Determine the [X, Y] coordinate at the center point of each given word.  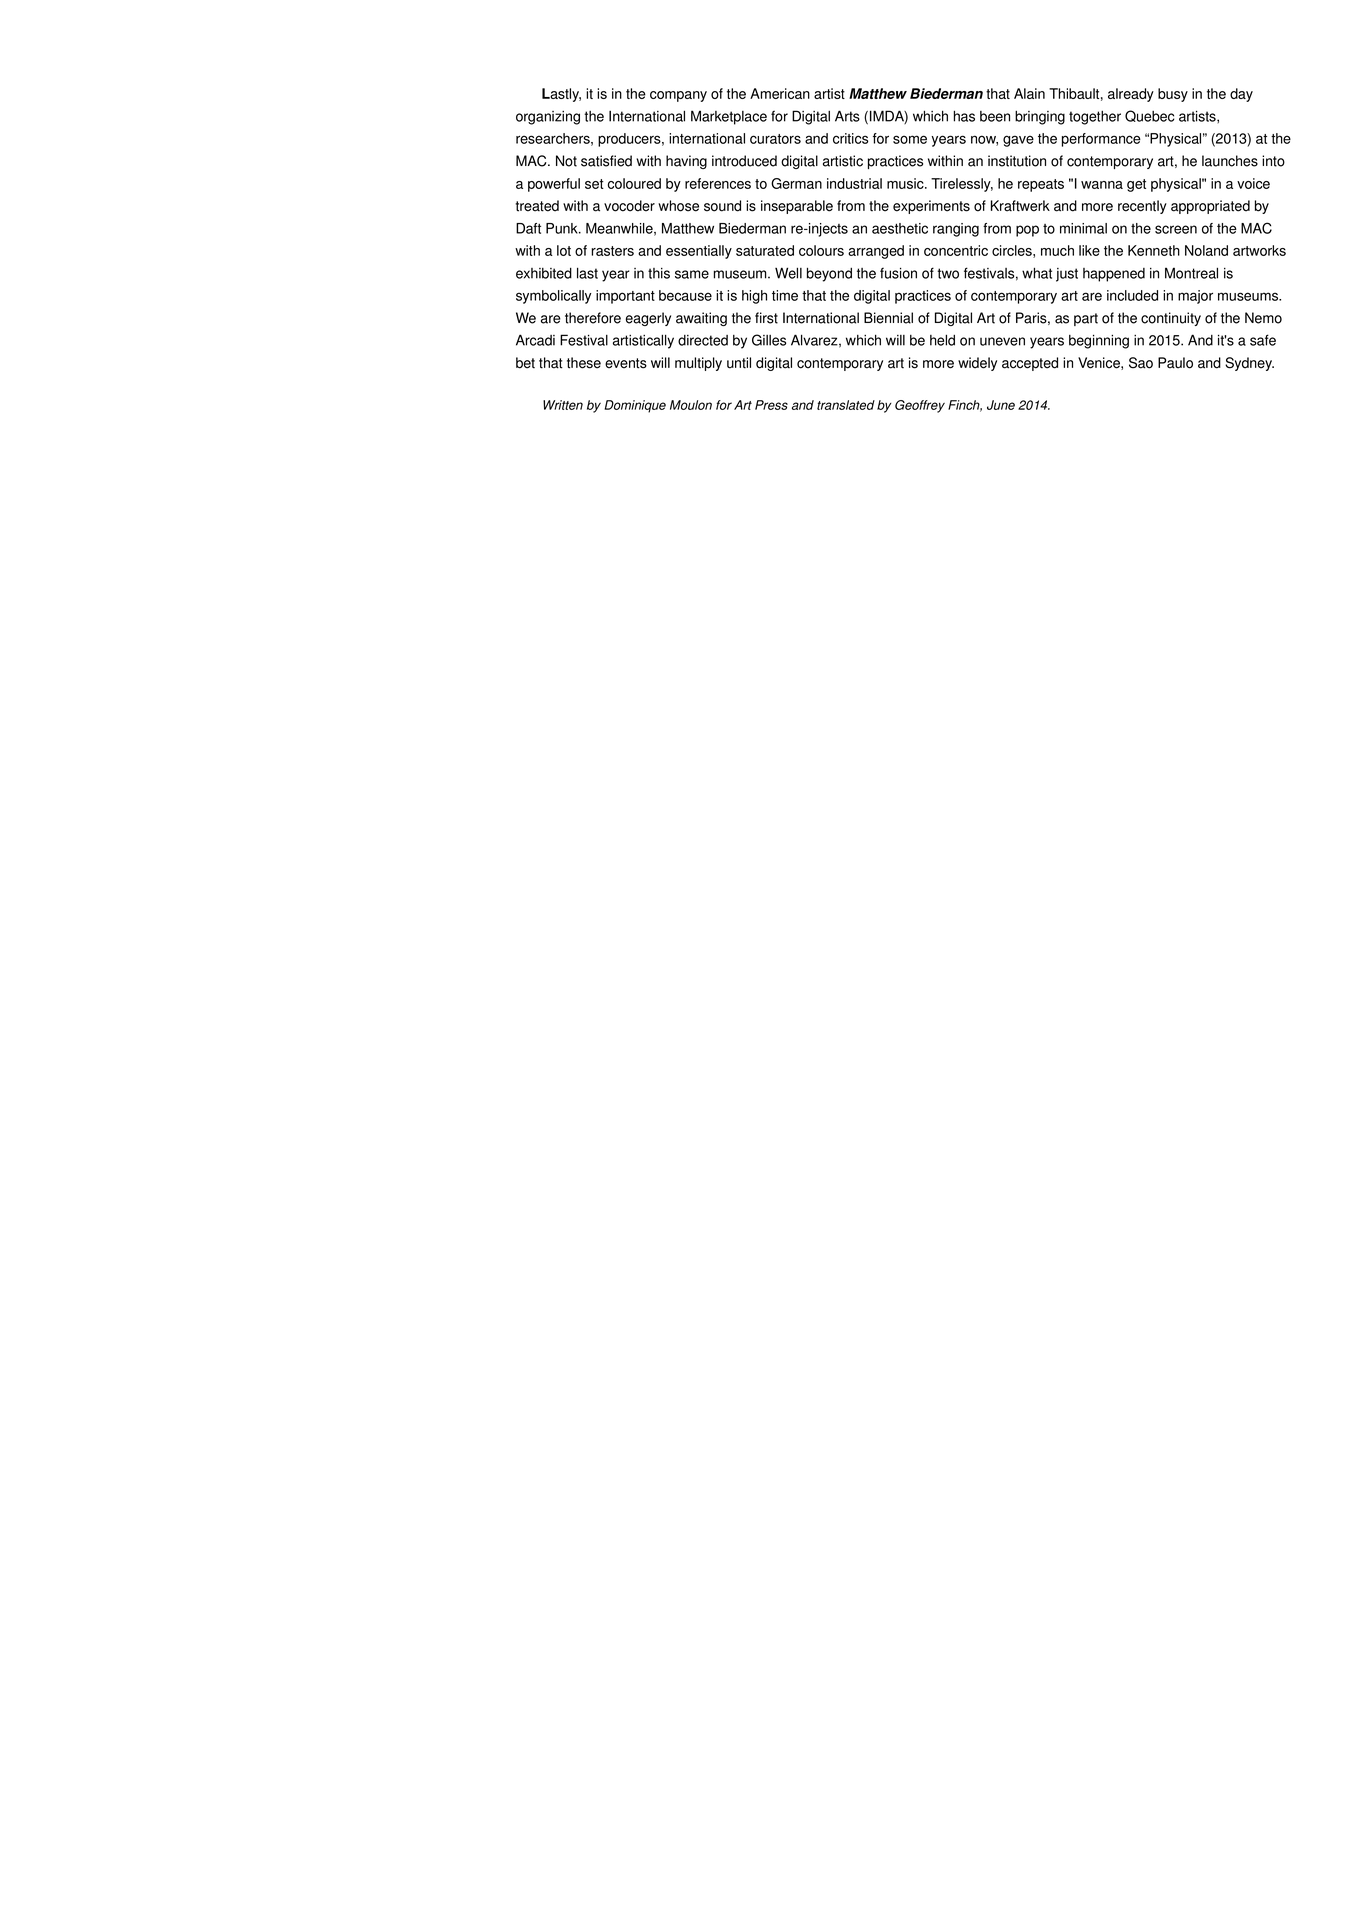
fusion [898, 273]
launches [1230, 161]
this [659, 273]
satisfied [606, 161]
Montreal [1191, 273]
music [906, 183]
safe [1263, 340]
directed [703, 340]
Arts [847, 116]
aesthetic [900, 228]
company [678, 96]
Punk [563, 228]
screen [1176, 229]
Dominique [635, 406]
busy [1173, 95]
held [942, 340]
